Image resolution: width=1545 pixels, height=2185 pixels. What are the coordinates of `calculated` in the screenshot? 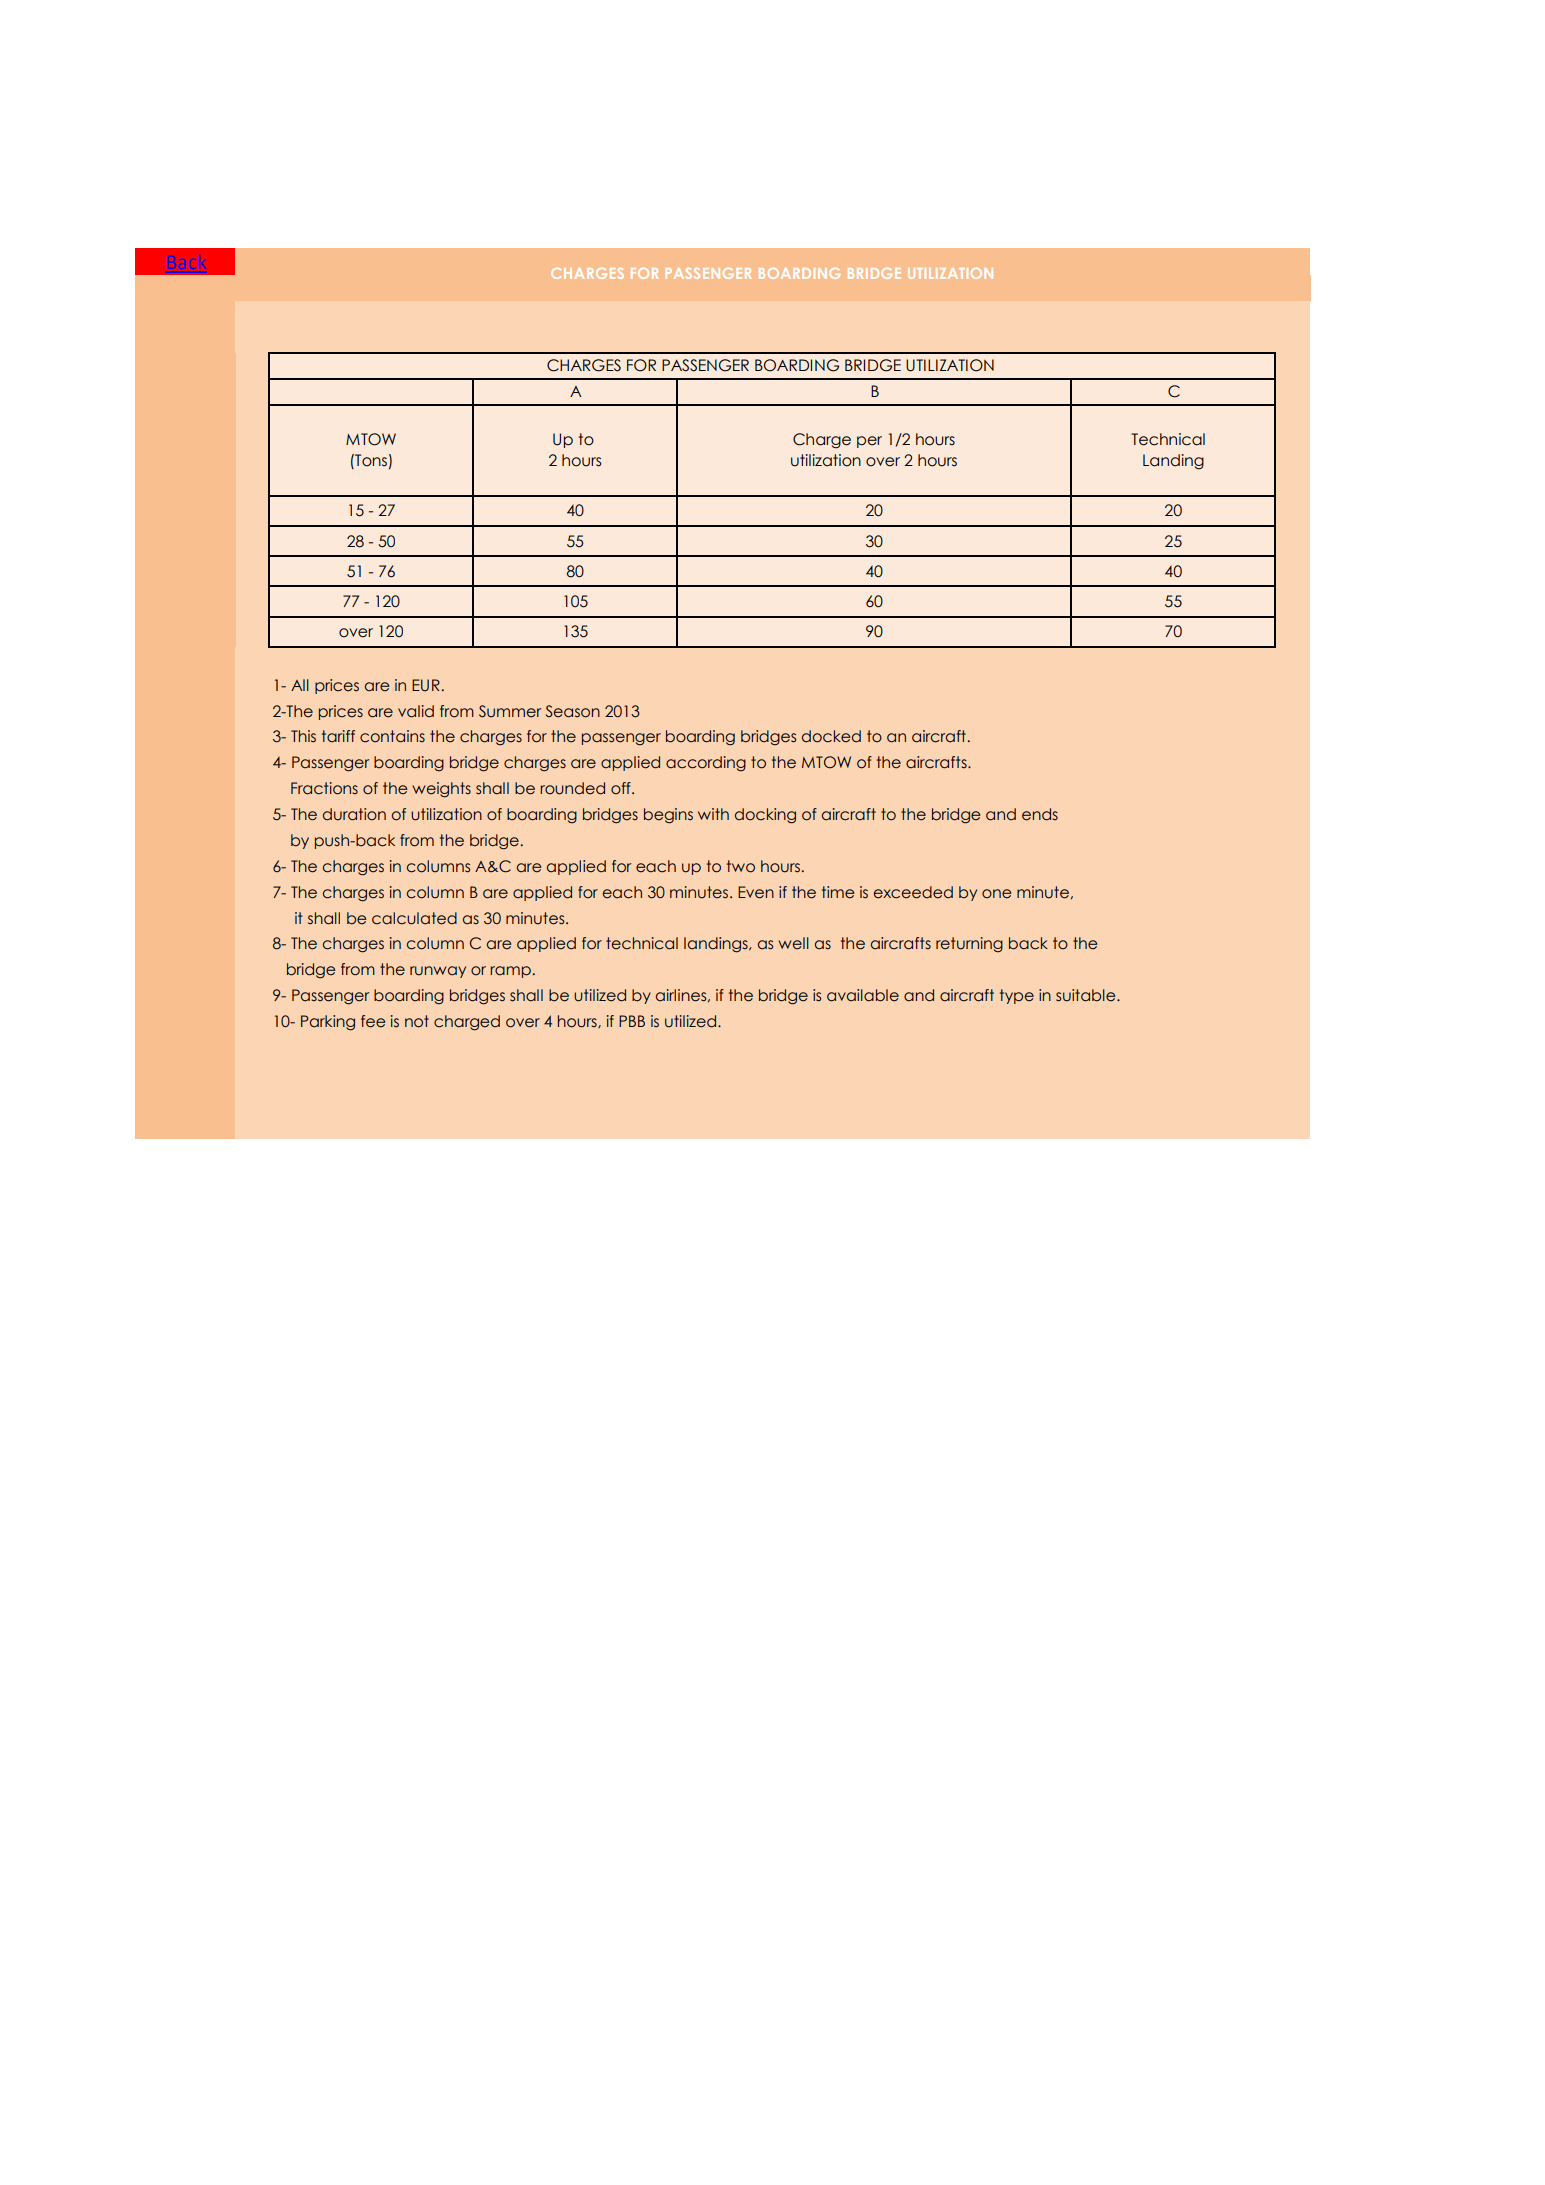 It's located at (414, 918).
